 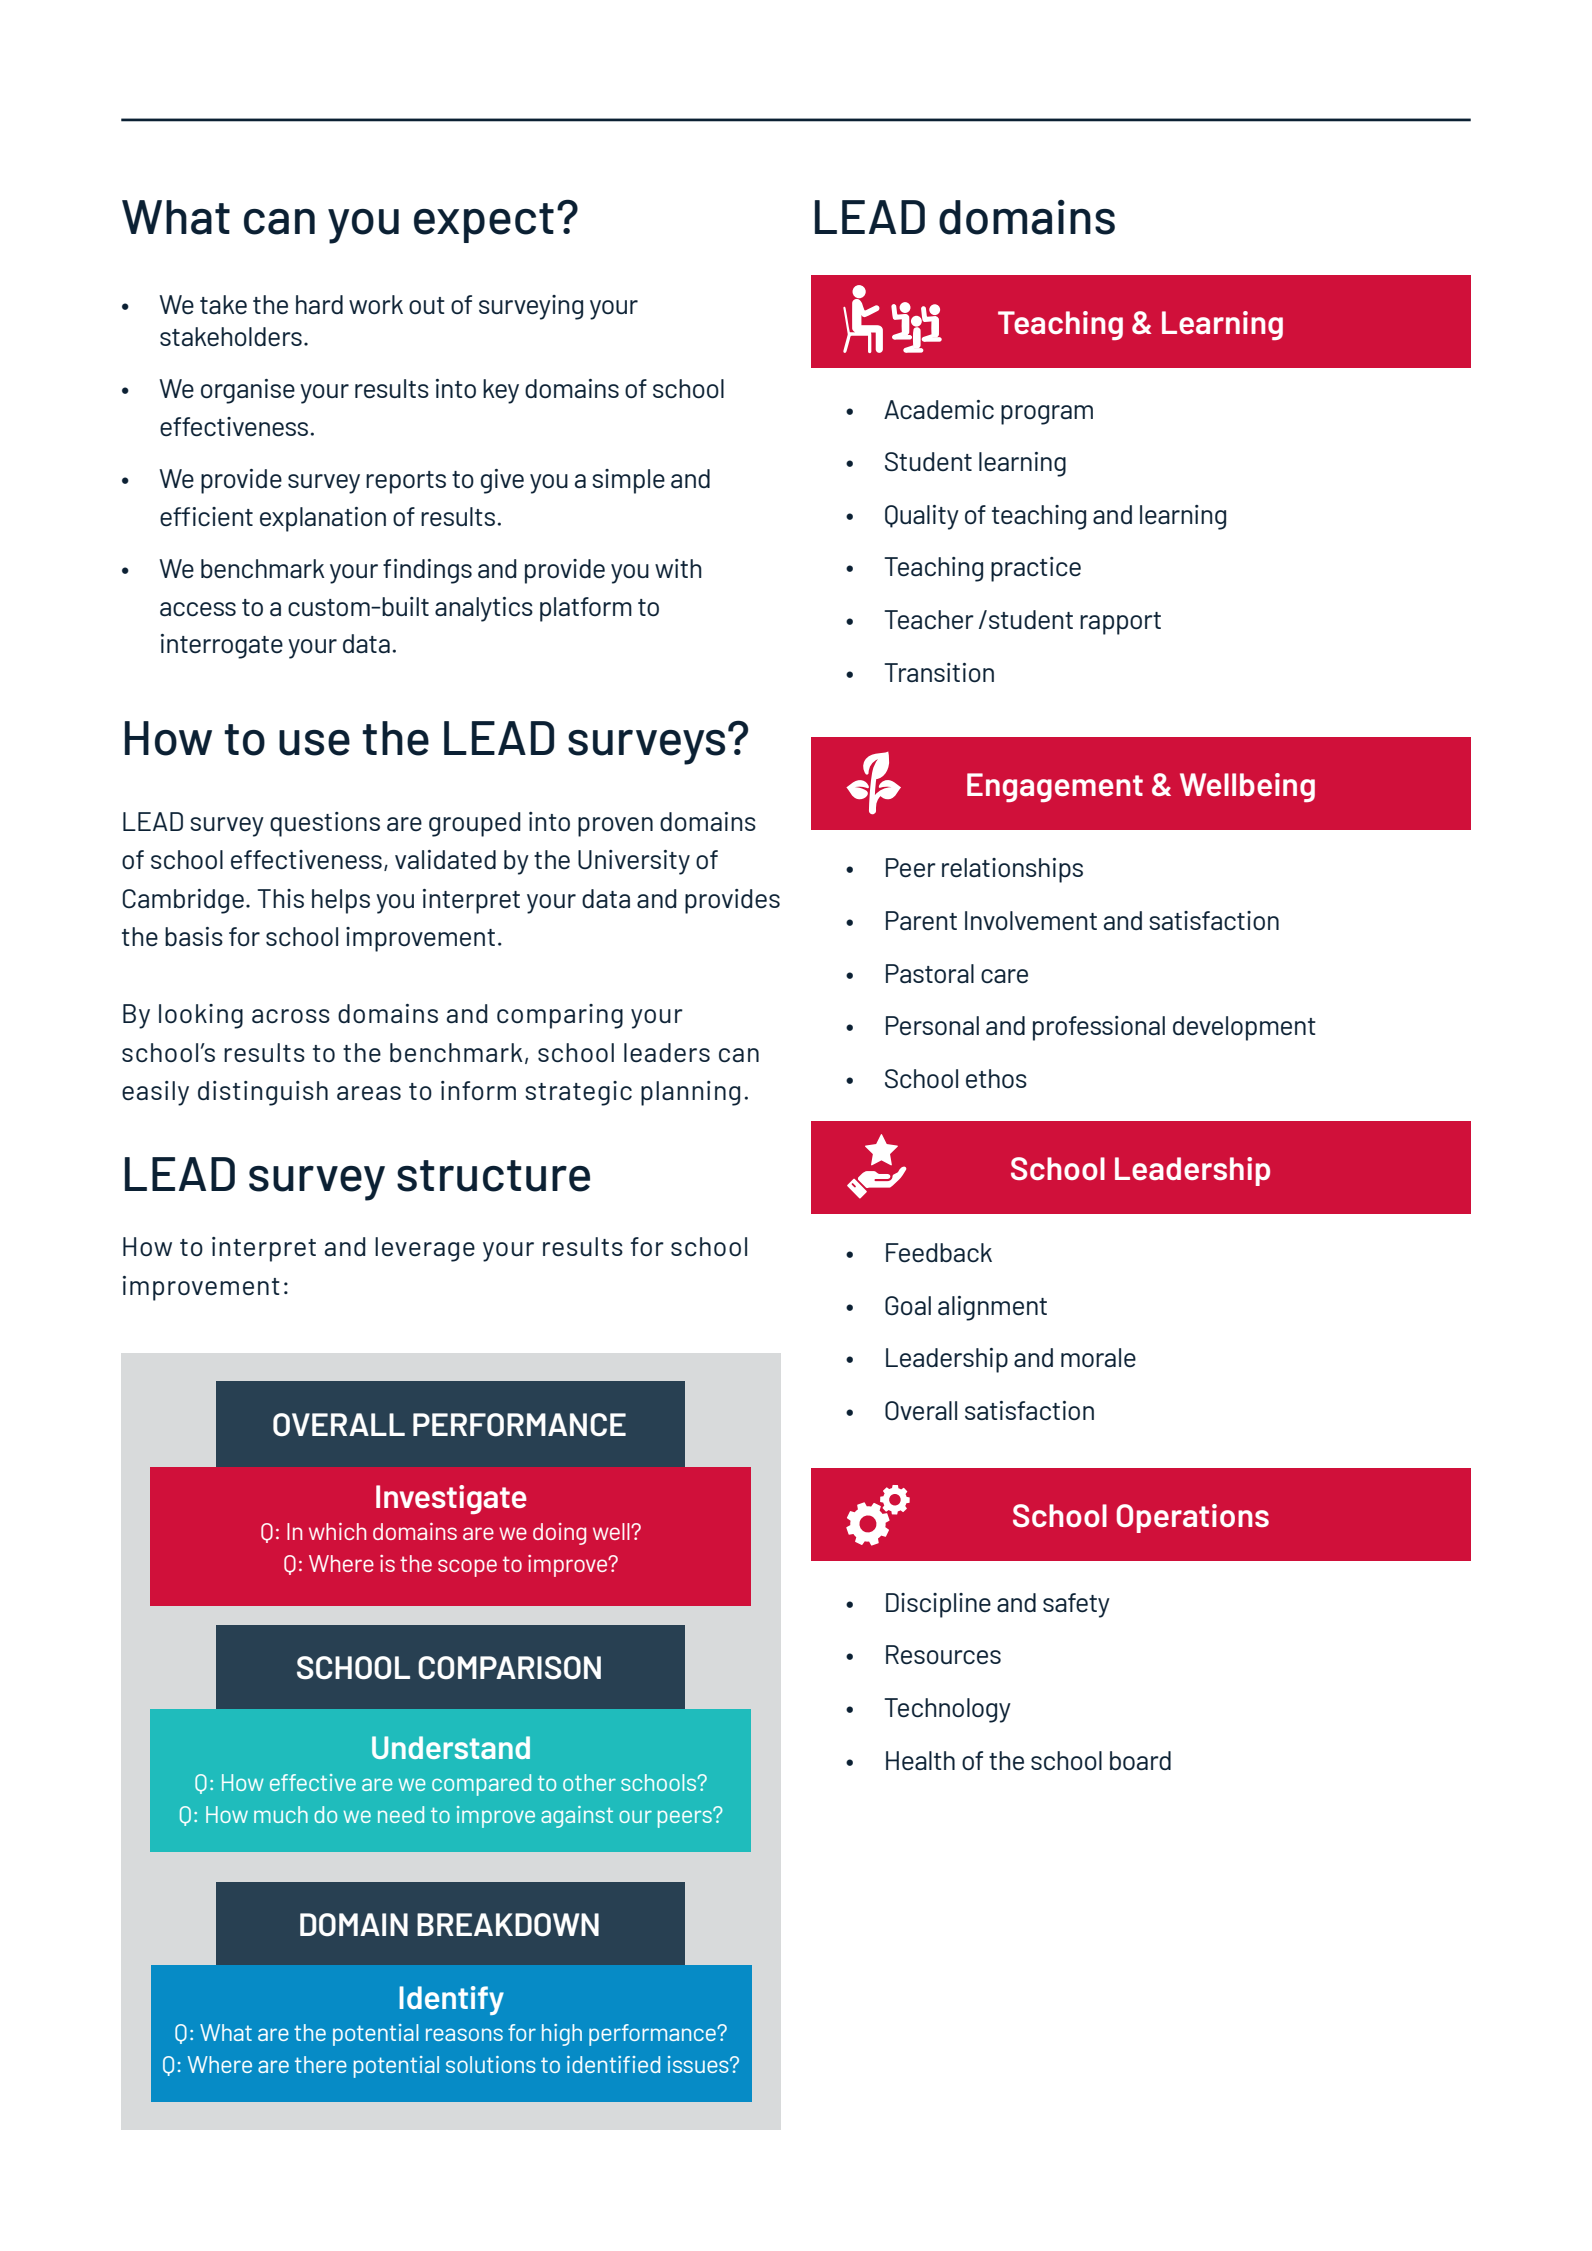 I want to click on planning, so click(x=690, y=1093).
